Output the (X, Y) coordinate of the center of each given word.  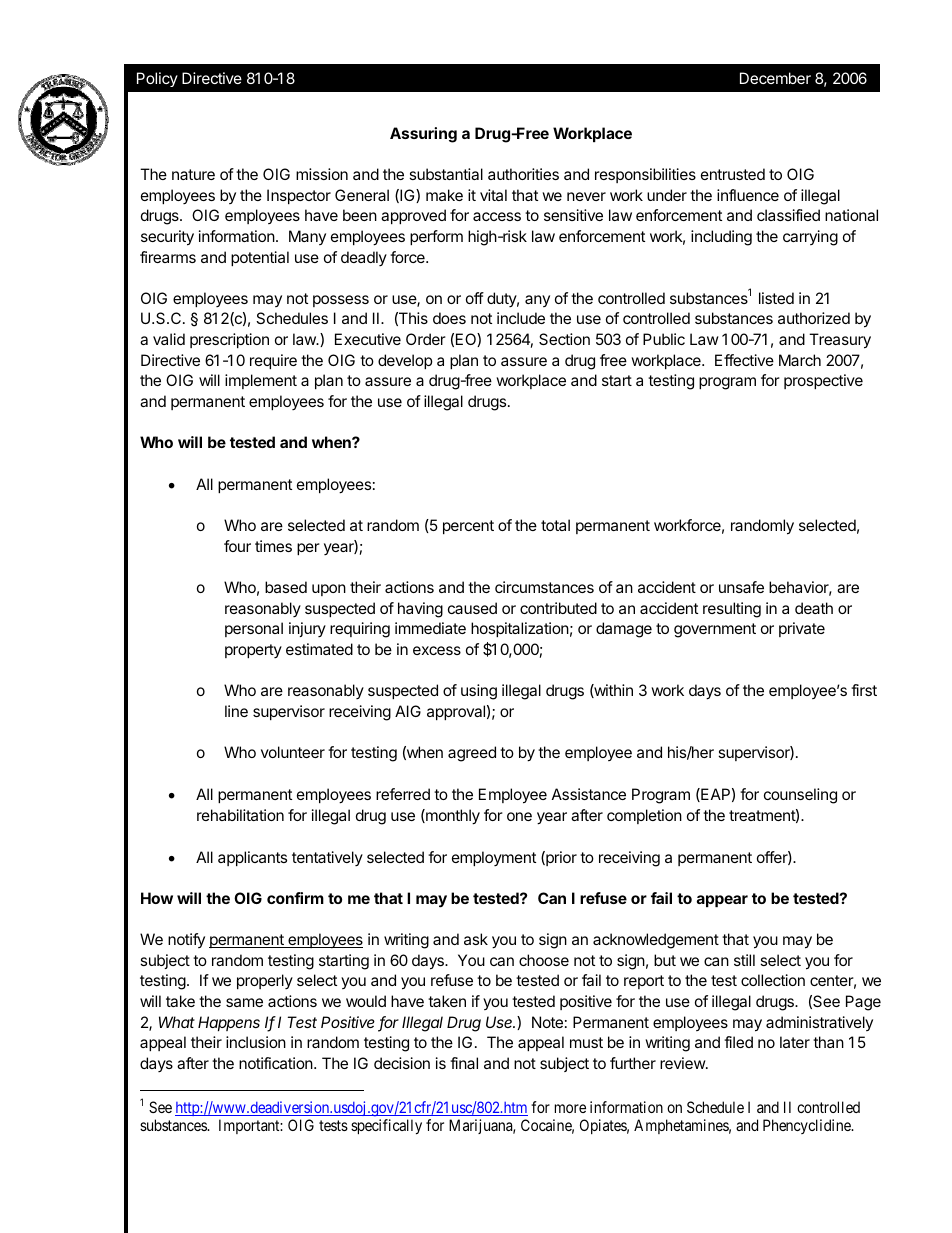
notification (277, 1063)
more (570, 1108)
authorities (523, 174)
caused (472, 608)
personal (254, 629)
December (775, 78)
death (814, 608)
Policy (157, 79)
